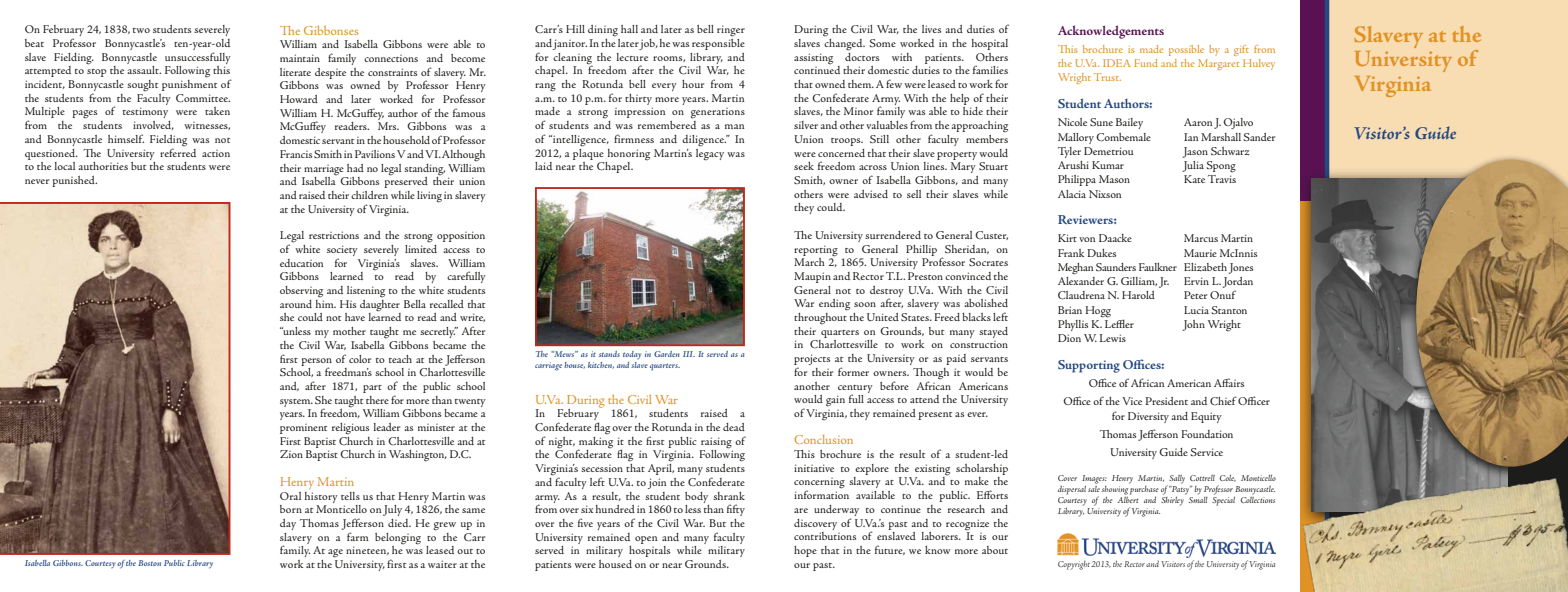 This screenshot has width=1568, height=592. I want to click on dead, so click(734, 427).
